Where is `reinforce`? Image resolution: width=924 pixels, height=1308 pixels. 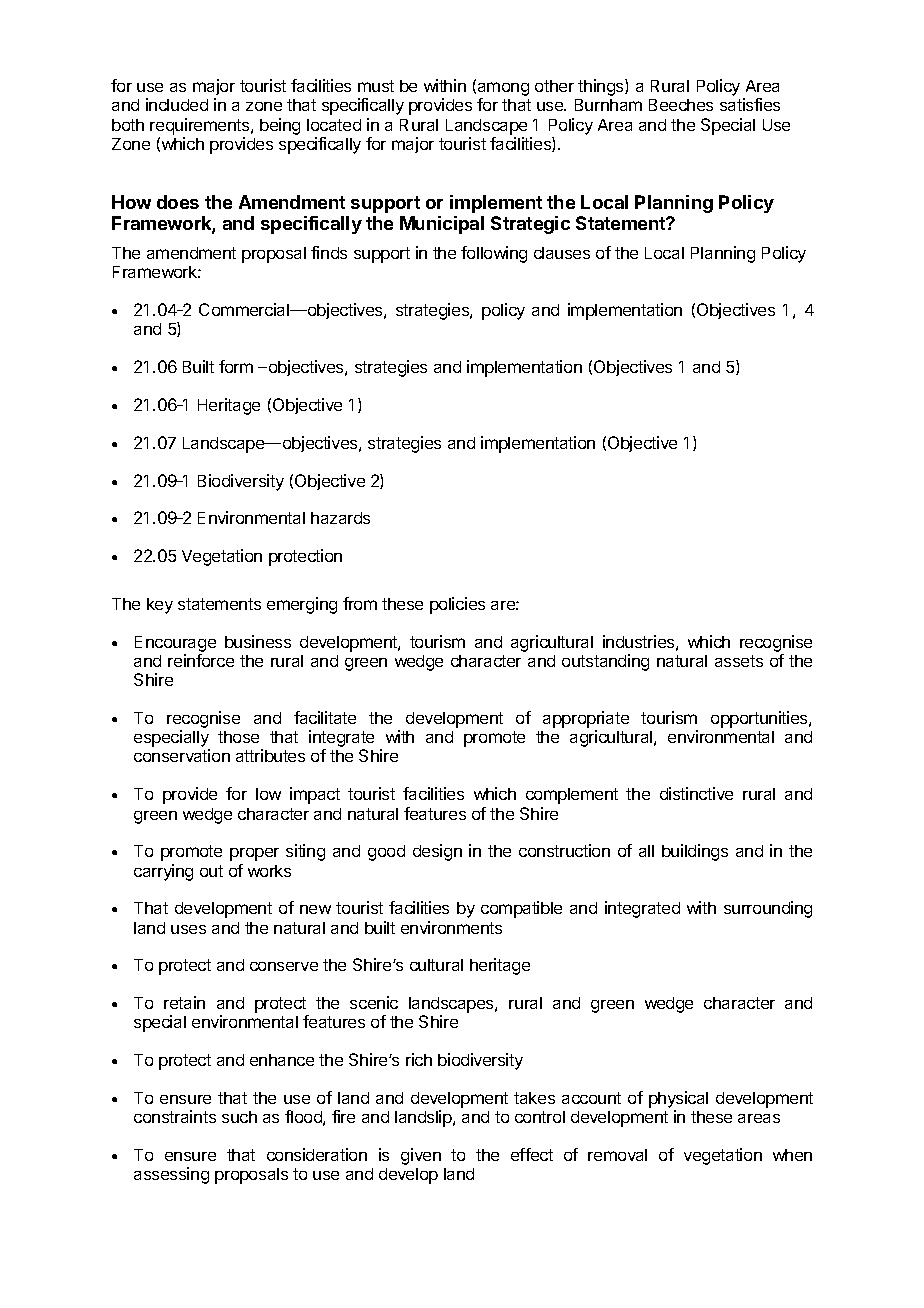
reinforce is located at coordinates (201, 660).
